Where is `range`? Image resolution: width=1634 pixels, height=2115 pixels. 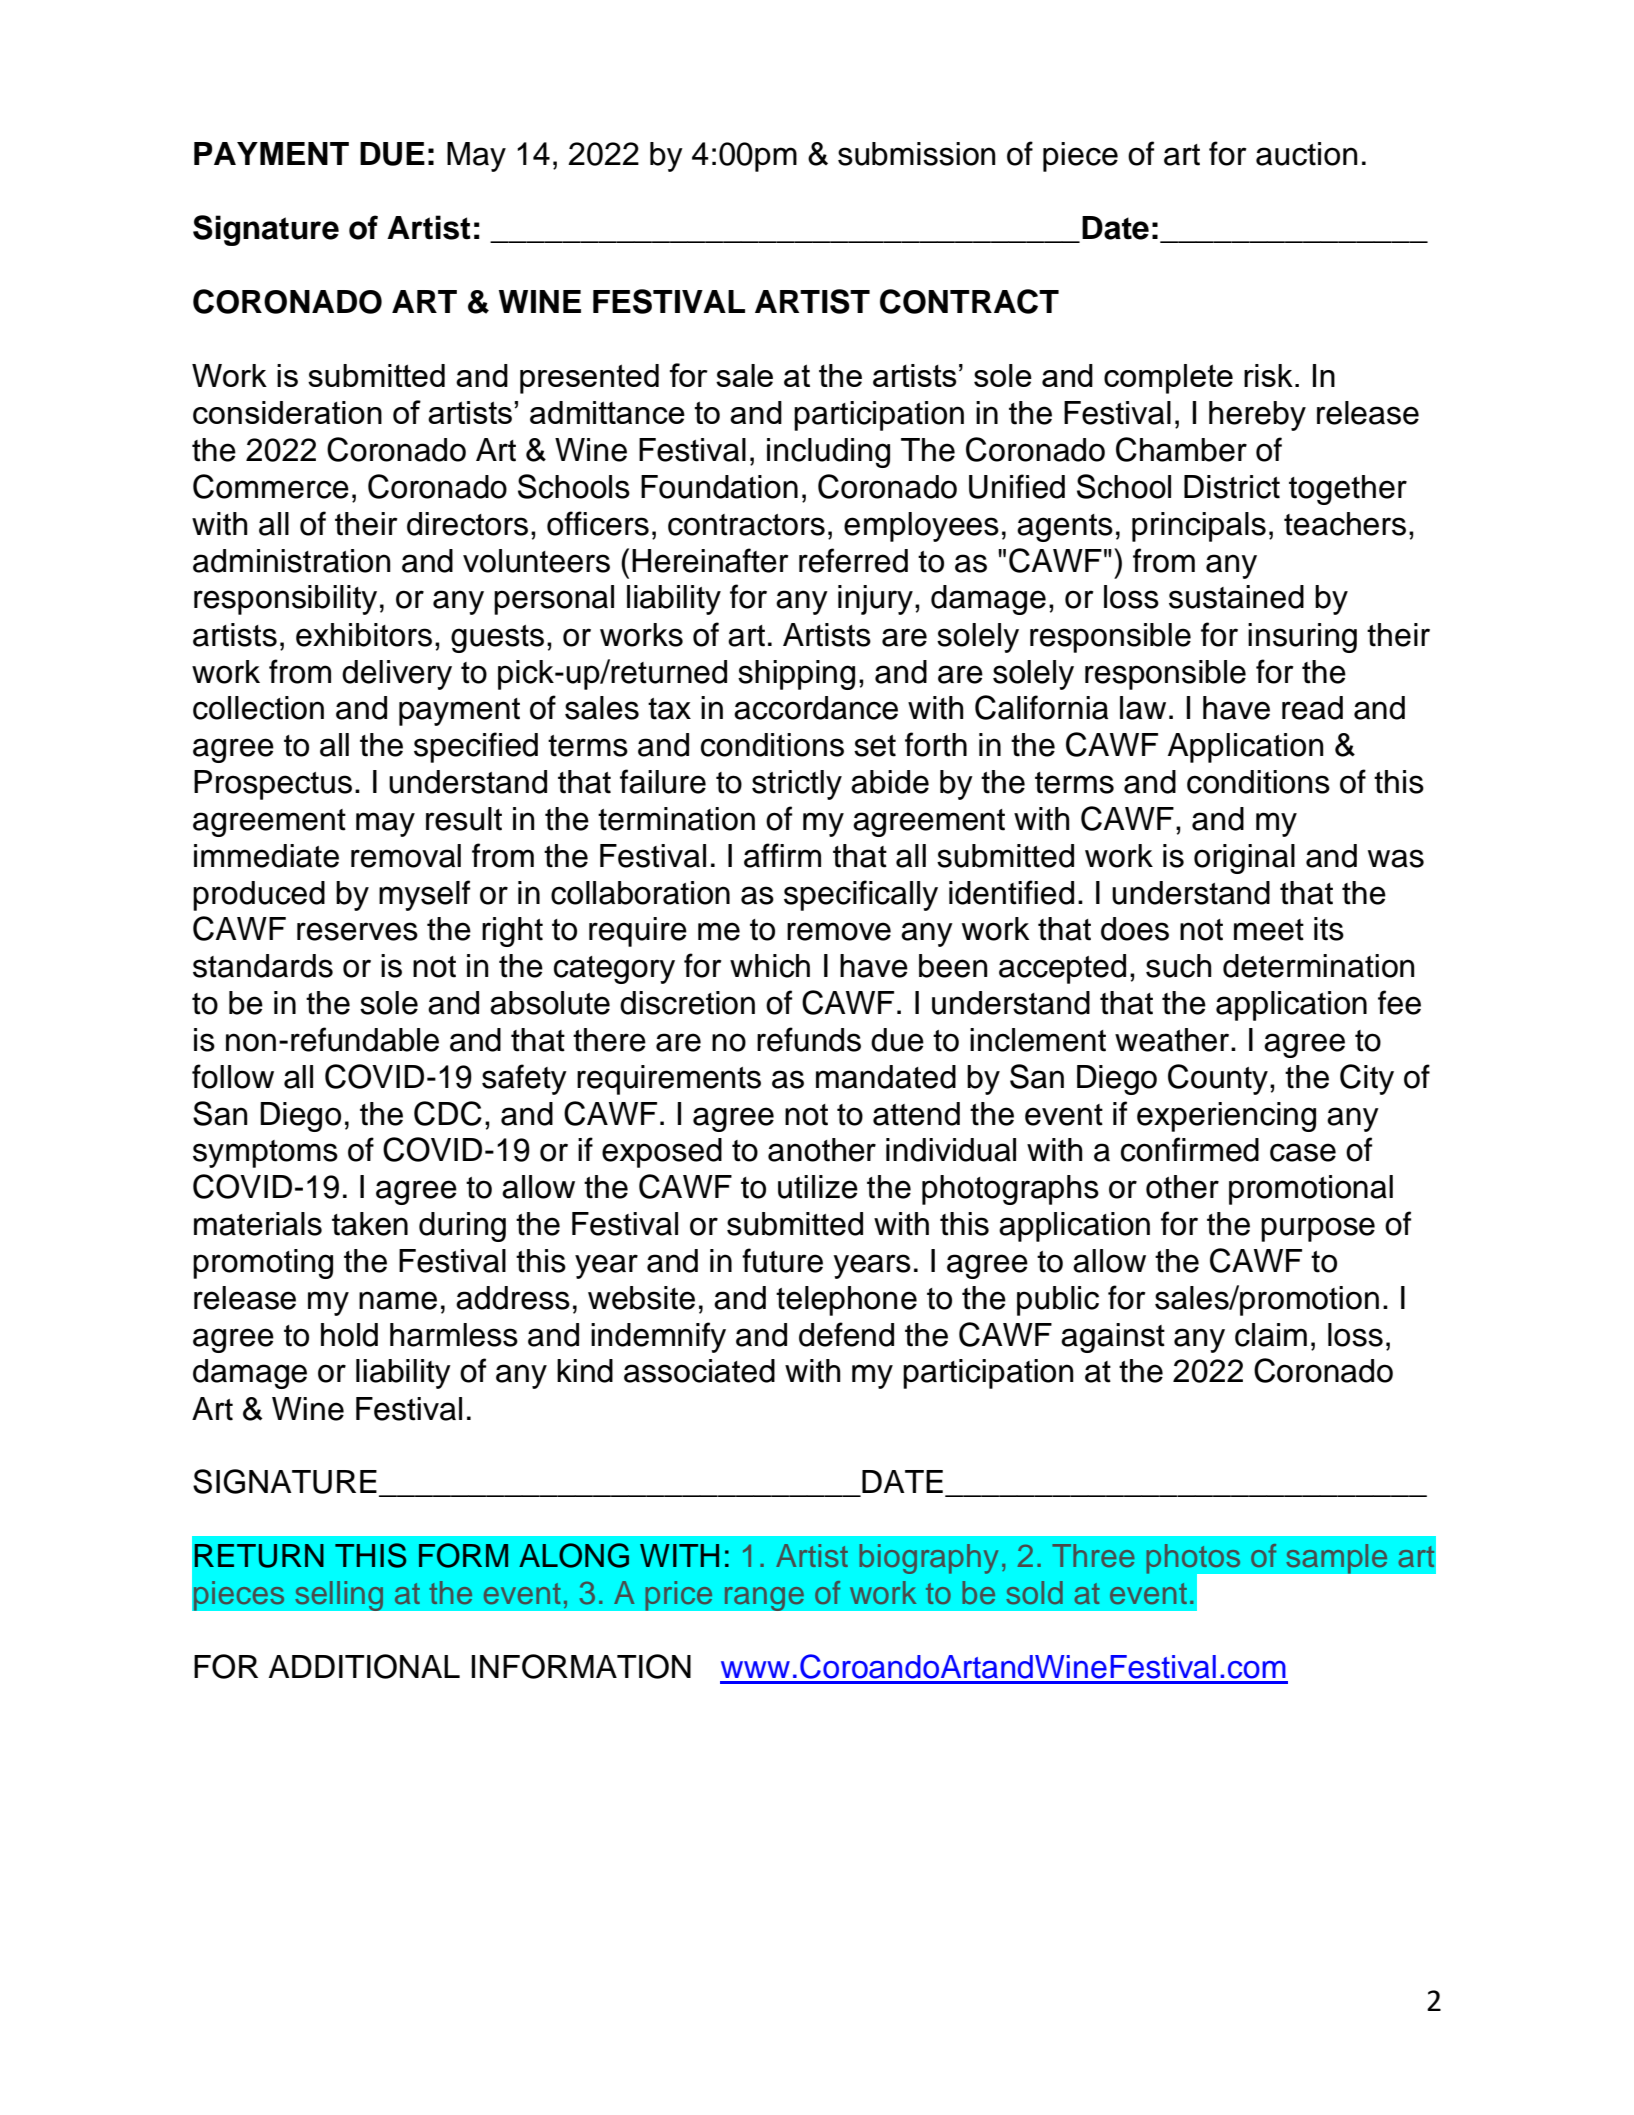 range is located at coordinates (764, 1598).
